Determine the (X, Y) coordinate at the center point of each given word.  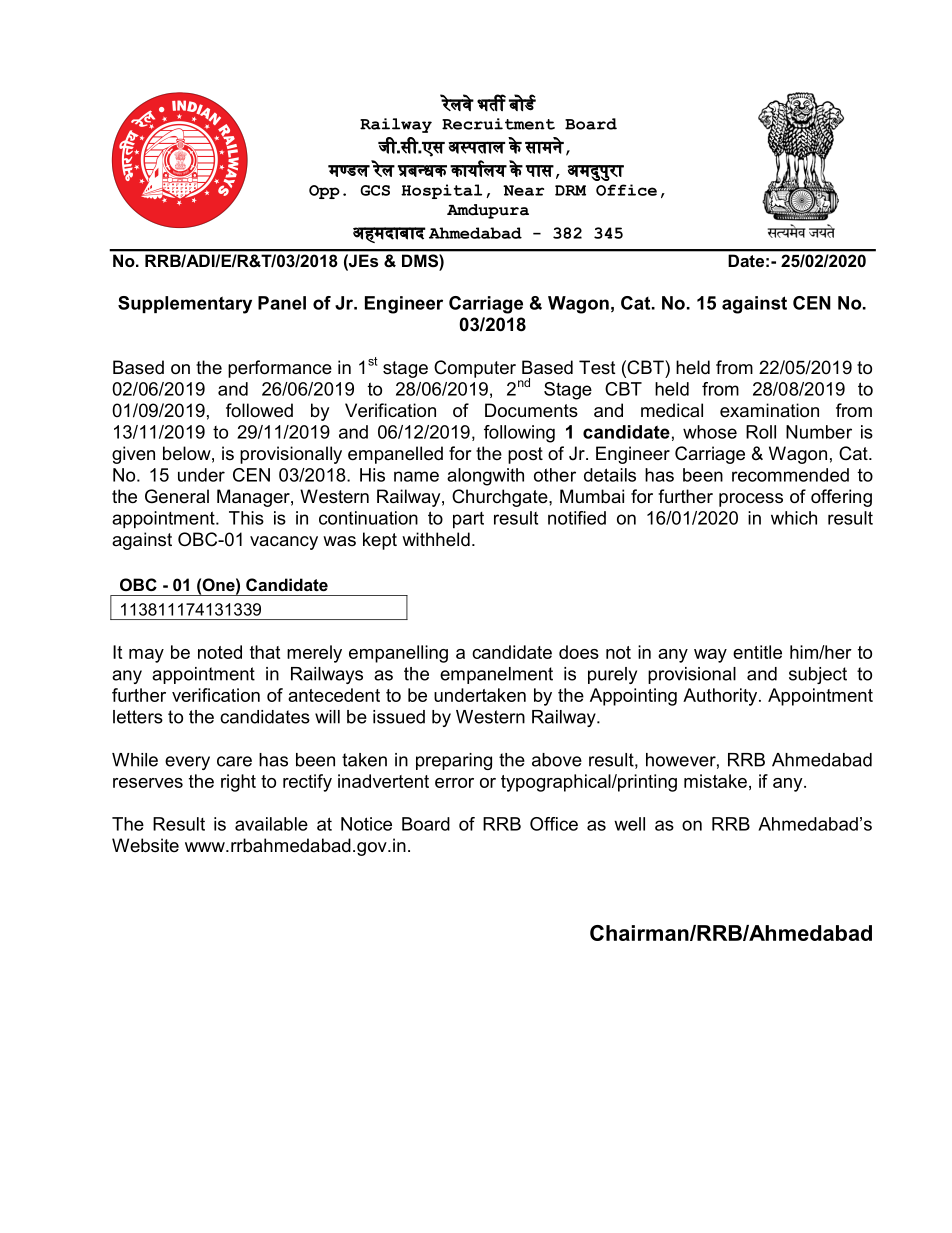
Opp (324, 192)
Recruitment (498, 124)
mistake (715, 781)
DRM (570, 190)
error (454, 783)
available (271, 824)
